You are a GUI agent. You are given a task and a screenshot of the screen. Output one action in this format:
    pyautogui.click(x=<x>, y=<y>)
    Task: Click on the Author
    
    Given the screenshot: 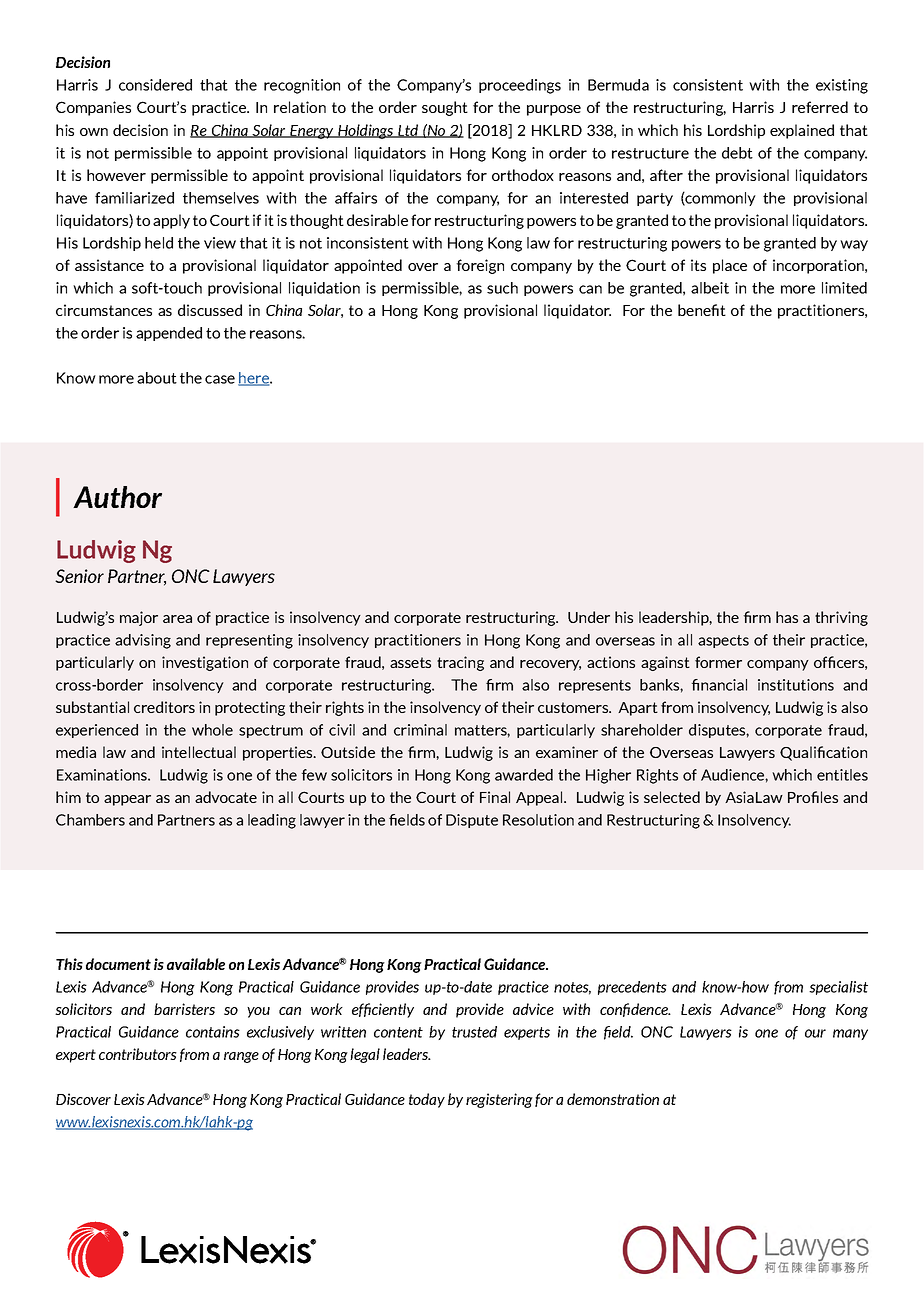 What is the action you would take?
    pyautogui.click(x=117, y=497)
